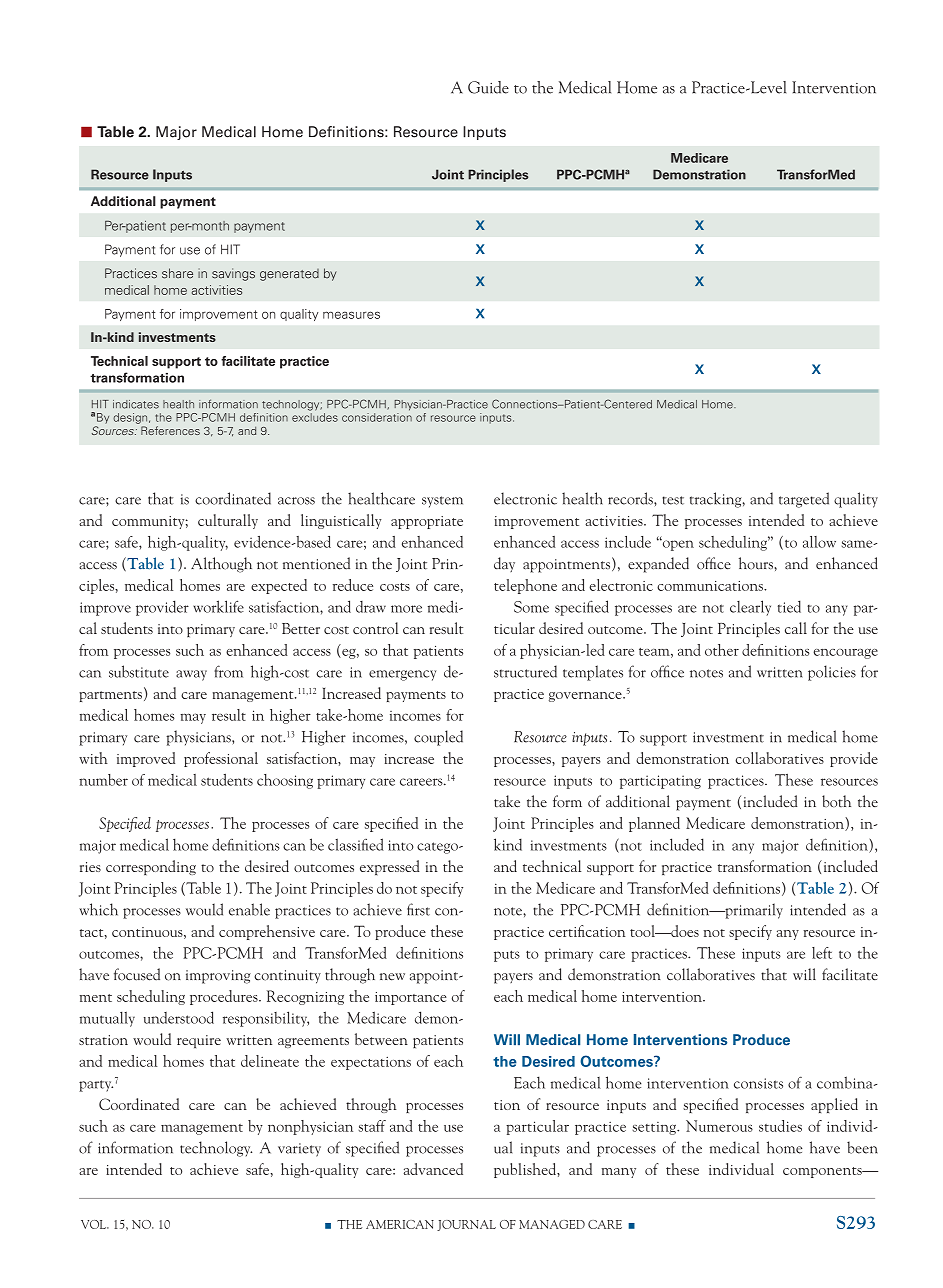 Image resolution: width=943 pixels, height=1288 pixels. What do you see at coordinates (177, 273) in the screenshot?
I see `share` at bounding box center [177, 273].
